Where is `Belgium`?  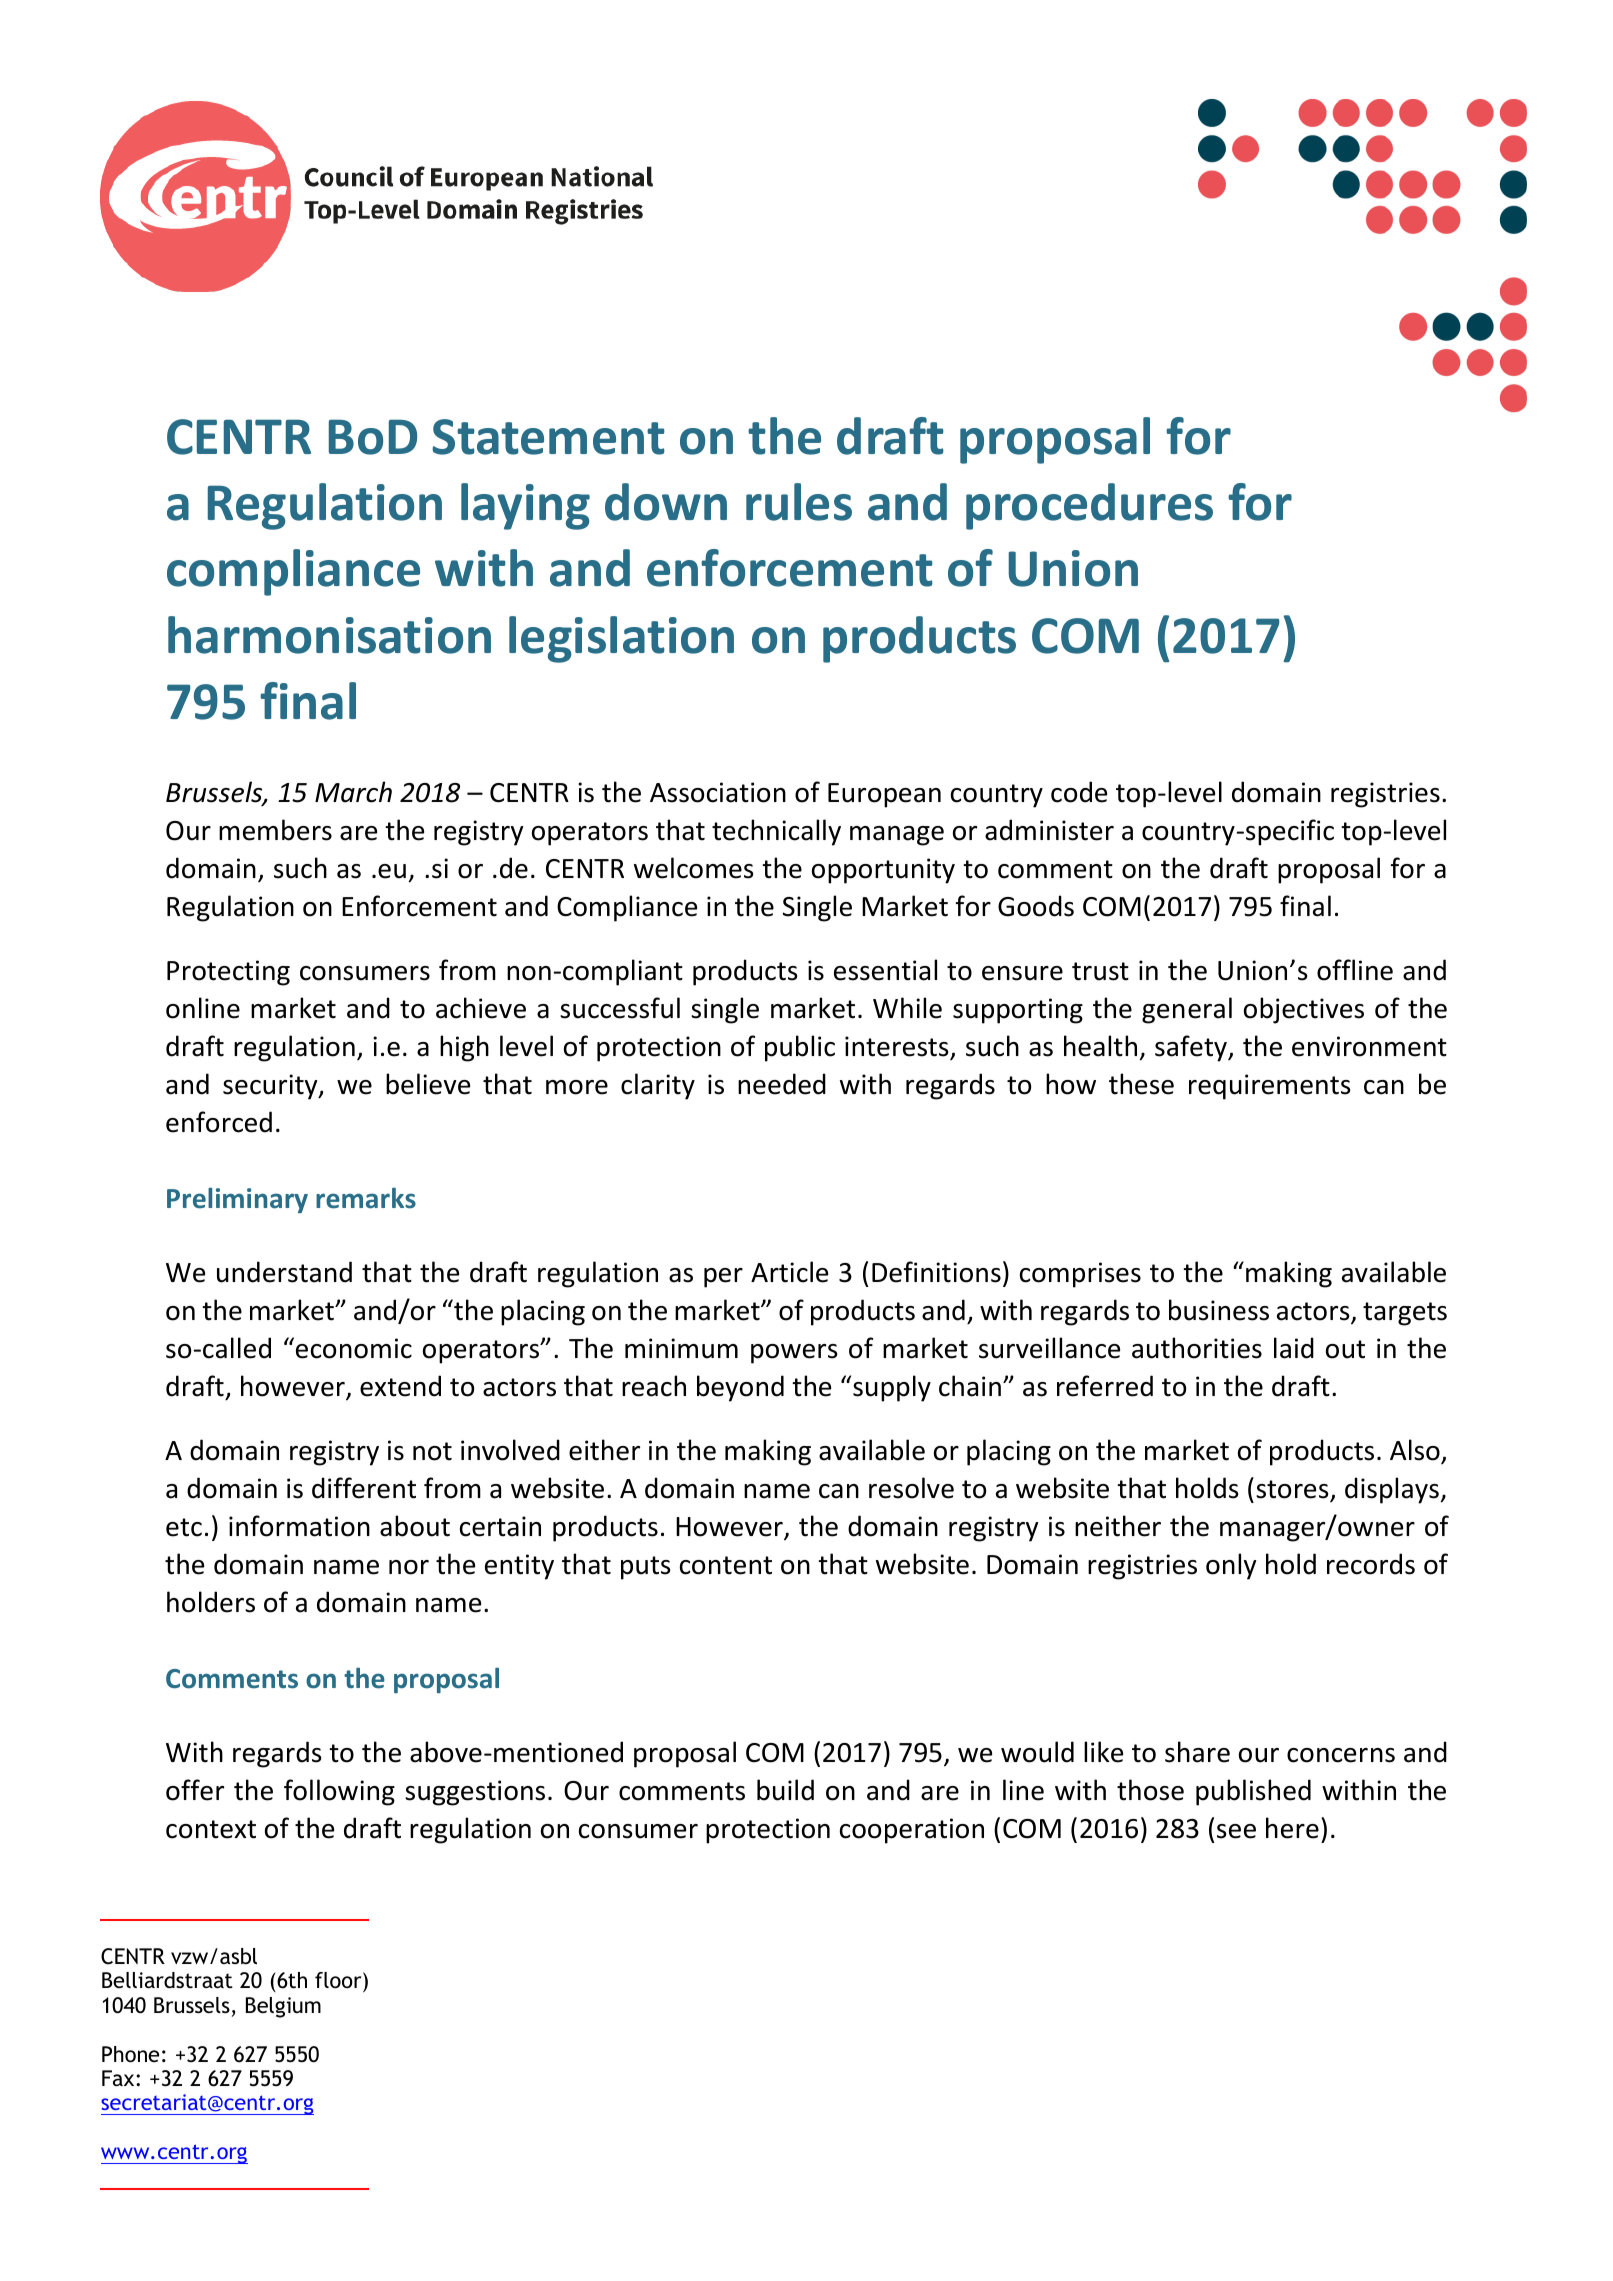 Belgium is located at coordinates (283, 2007).
